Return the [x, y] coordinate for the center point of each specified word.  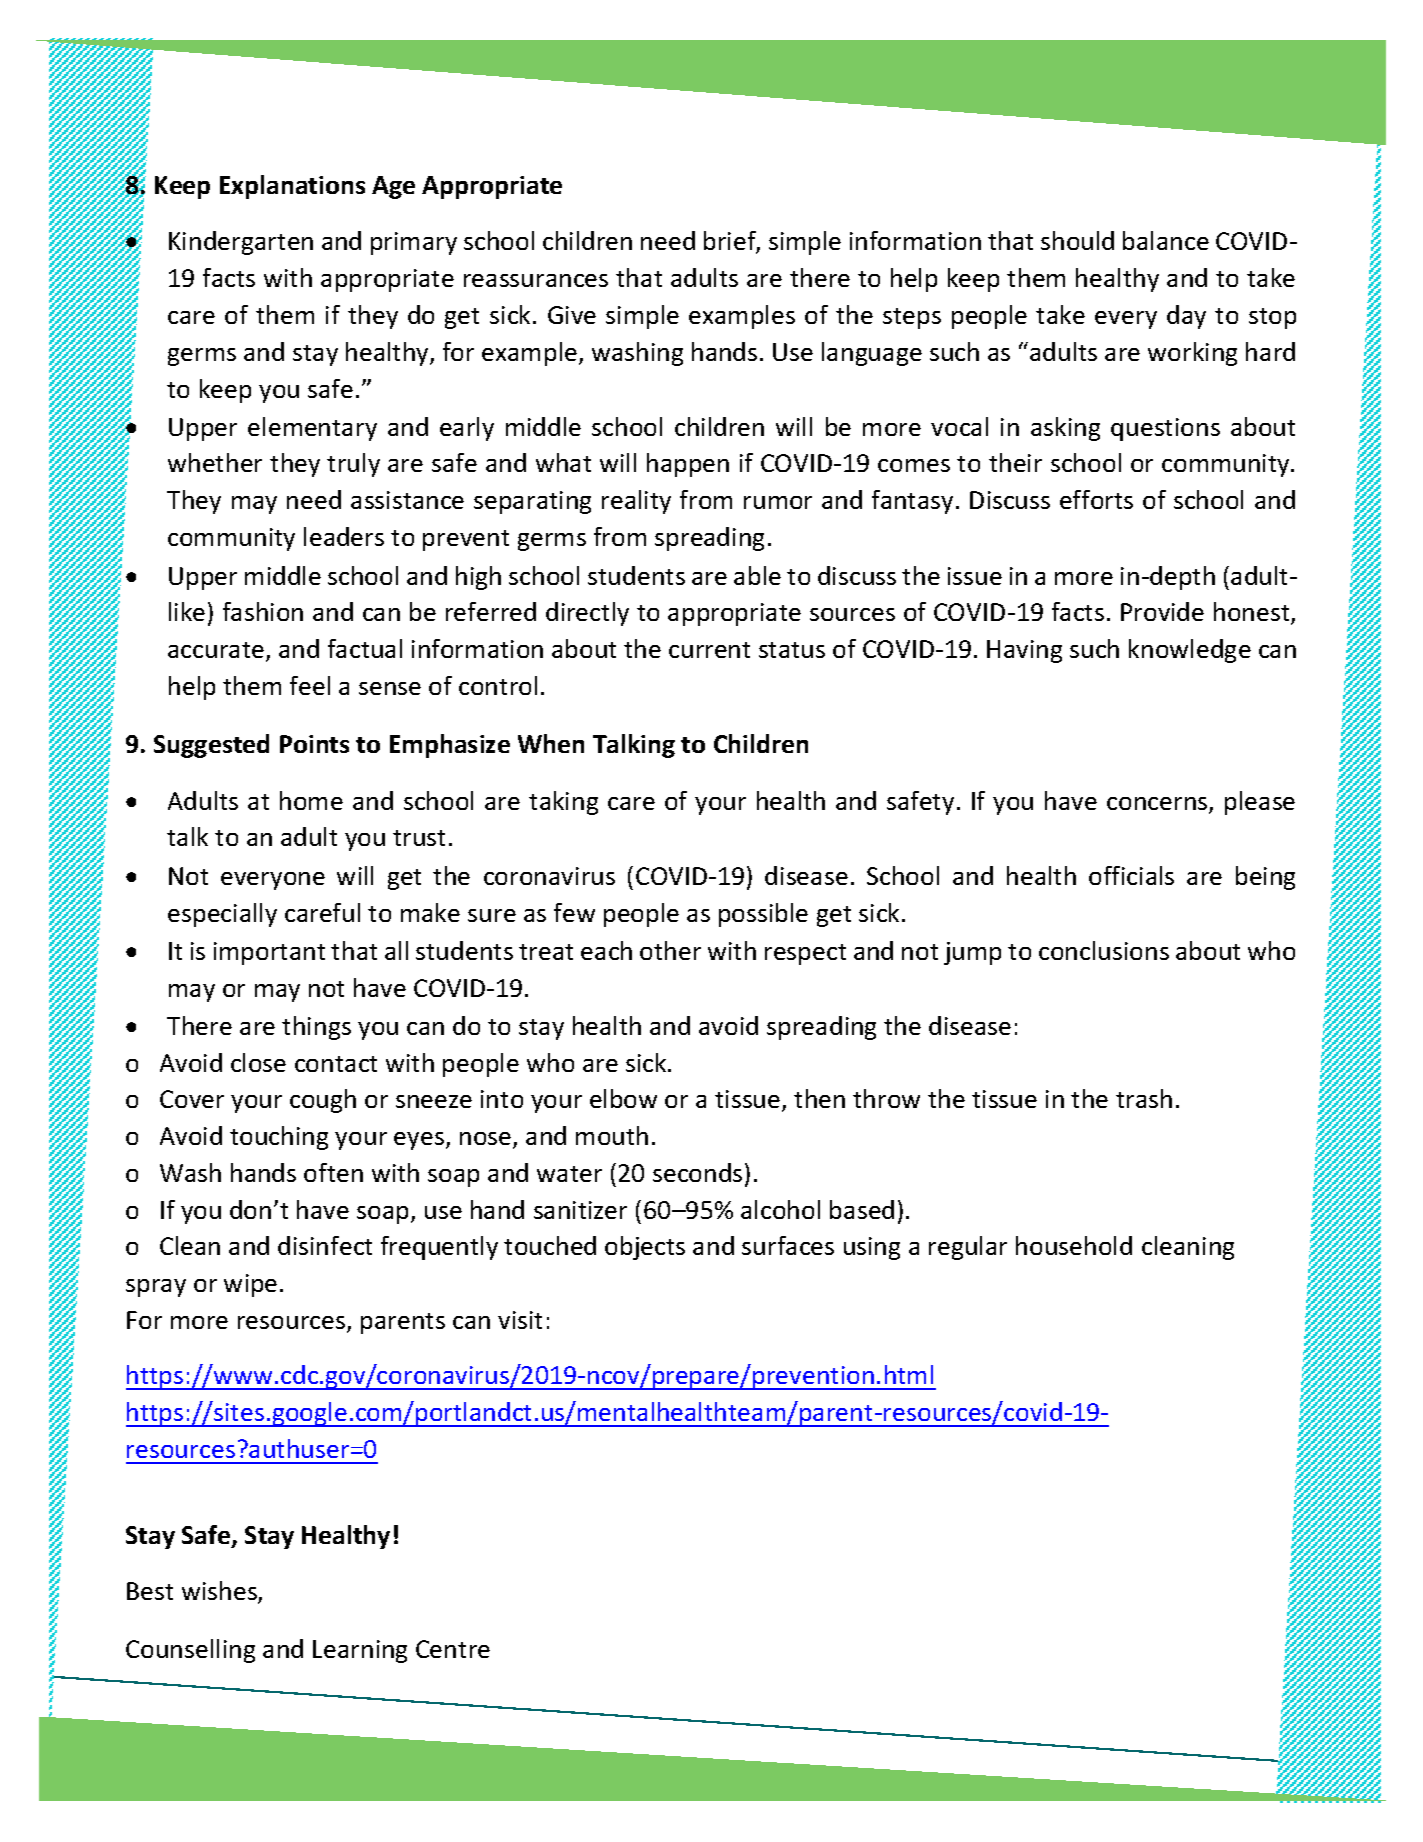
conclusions [1104, 950]
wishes [220, 1592]
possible [763, 915]
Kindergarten [241, 243]
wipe [250, 1285]
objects [645, 1248]
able [757, 575]
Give [572, 315]
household [1074, 1245]
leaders [344, 536]
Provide [1162, 611]
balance [1166, 240]
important [269, 953]
